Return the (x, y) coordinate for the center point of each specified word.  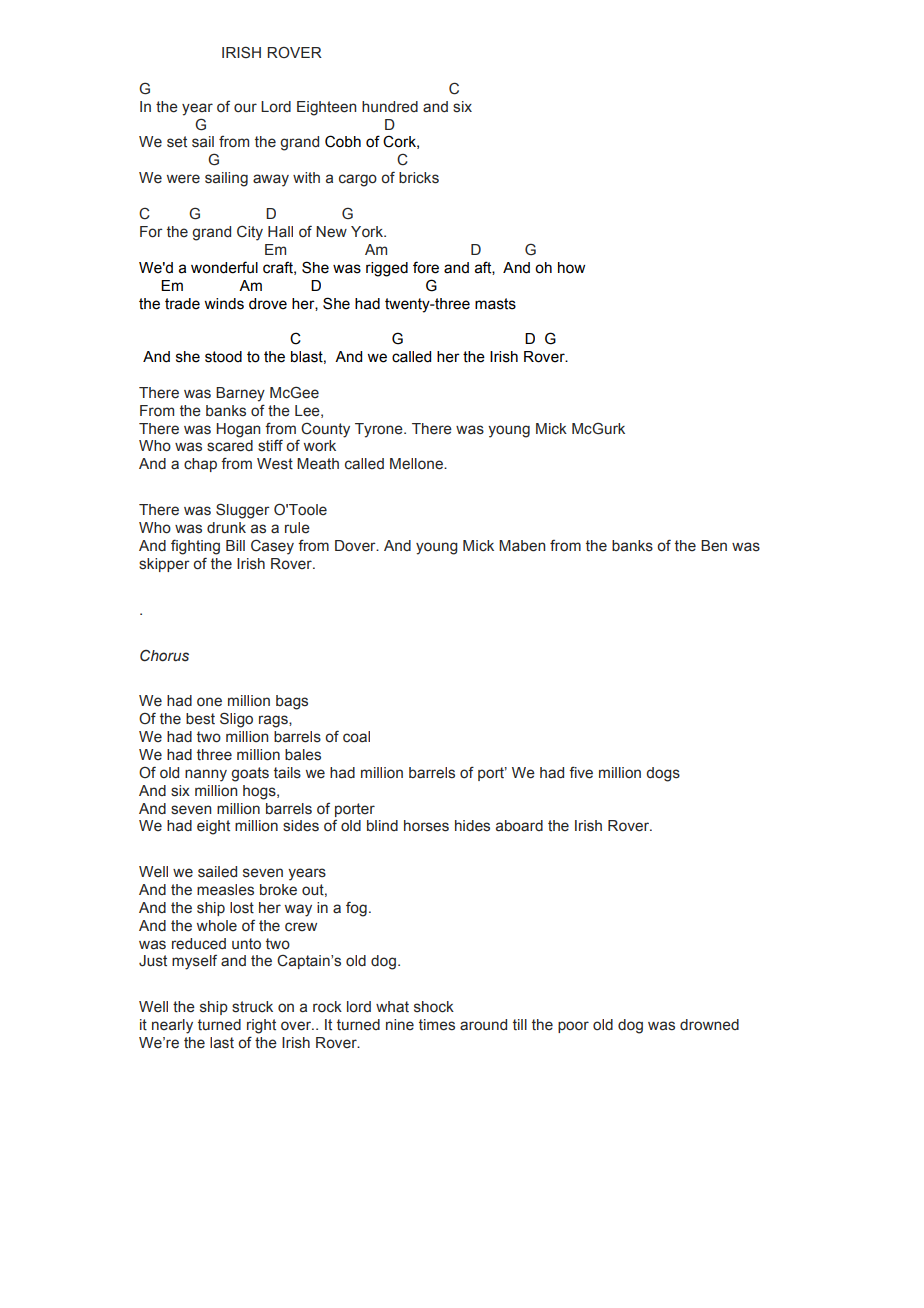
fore (426, 267)
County (325, 430)
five (581, 772)
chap (200, 465)
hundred (390, 107)
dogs (663, 774)
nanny (206, 775)
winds (224, 304)
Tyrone (380, 430)
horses (426, 826)
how (571, 268)
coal (356, 737)
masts (495, 304)
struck (252, 1007)
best (200, 719)
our (245, 107)
